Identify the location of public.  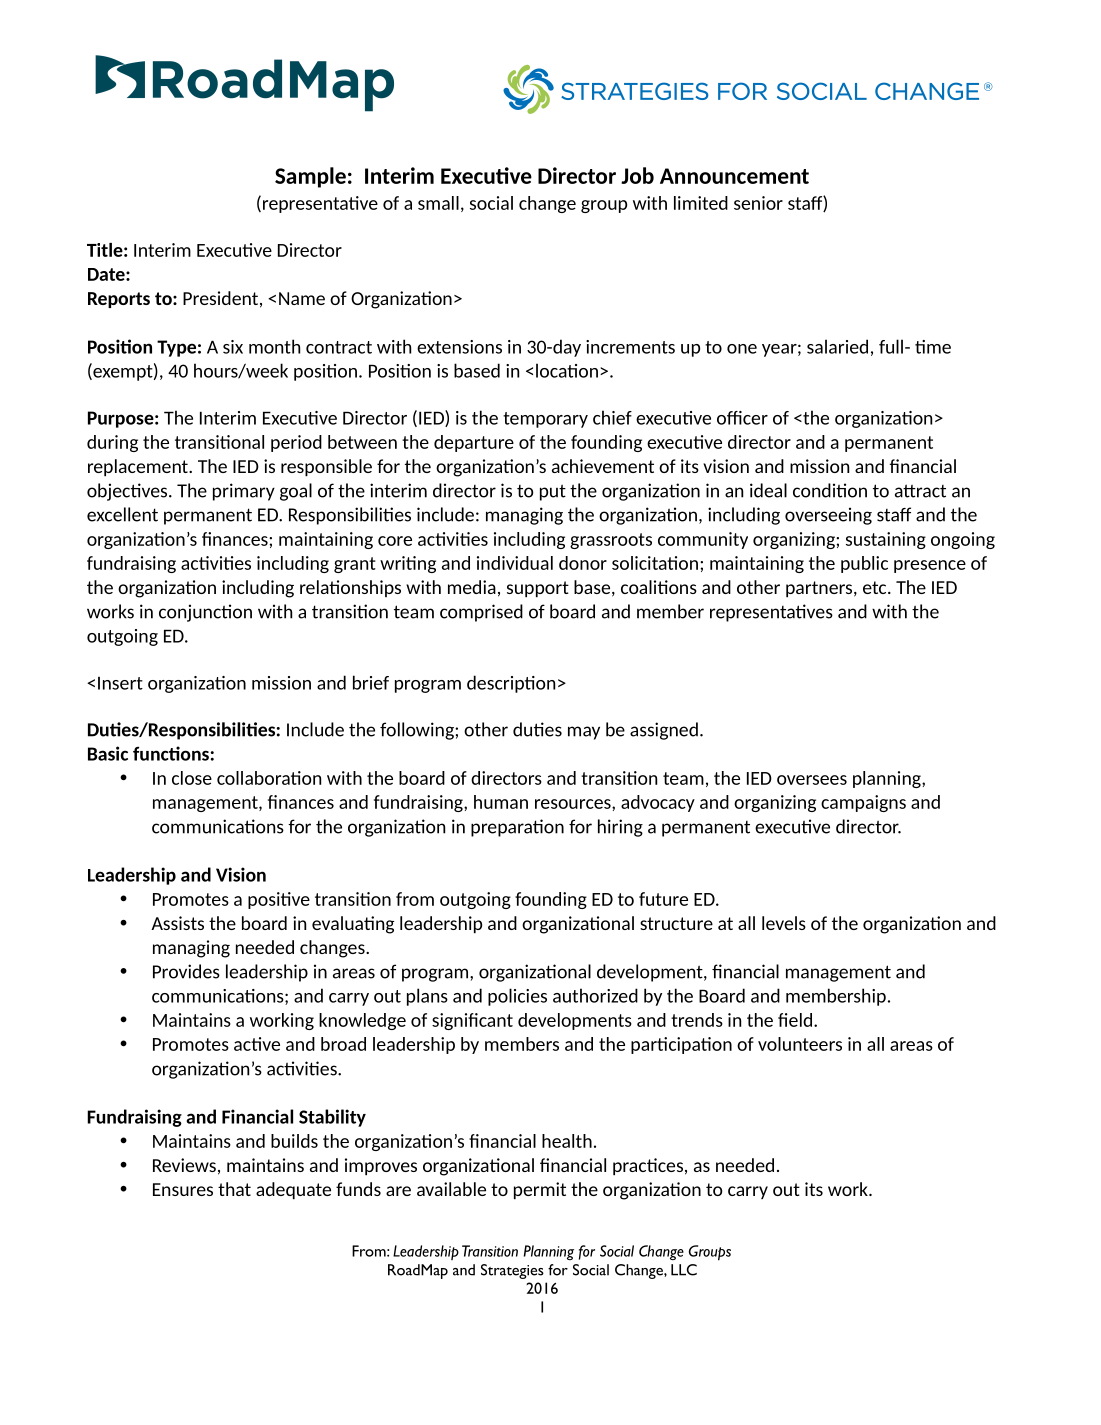
(864, 564).
